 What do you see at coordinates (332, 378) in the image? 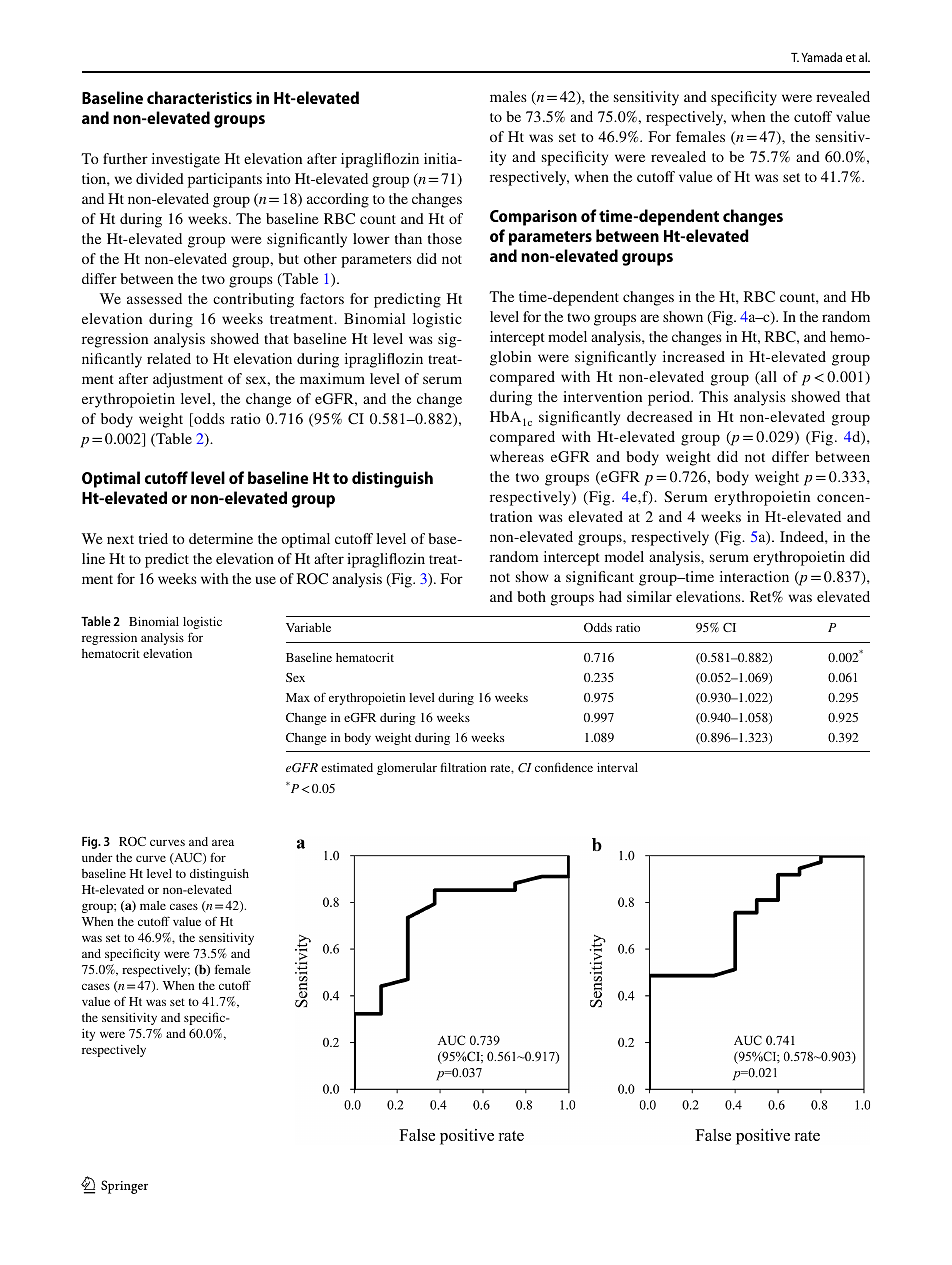
I see `maximum` at bounding box center [332, 378].
